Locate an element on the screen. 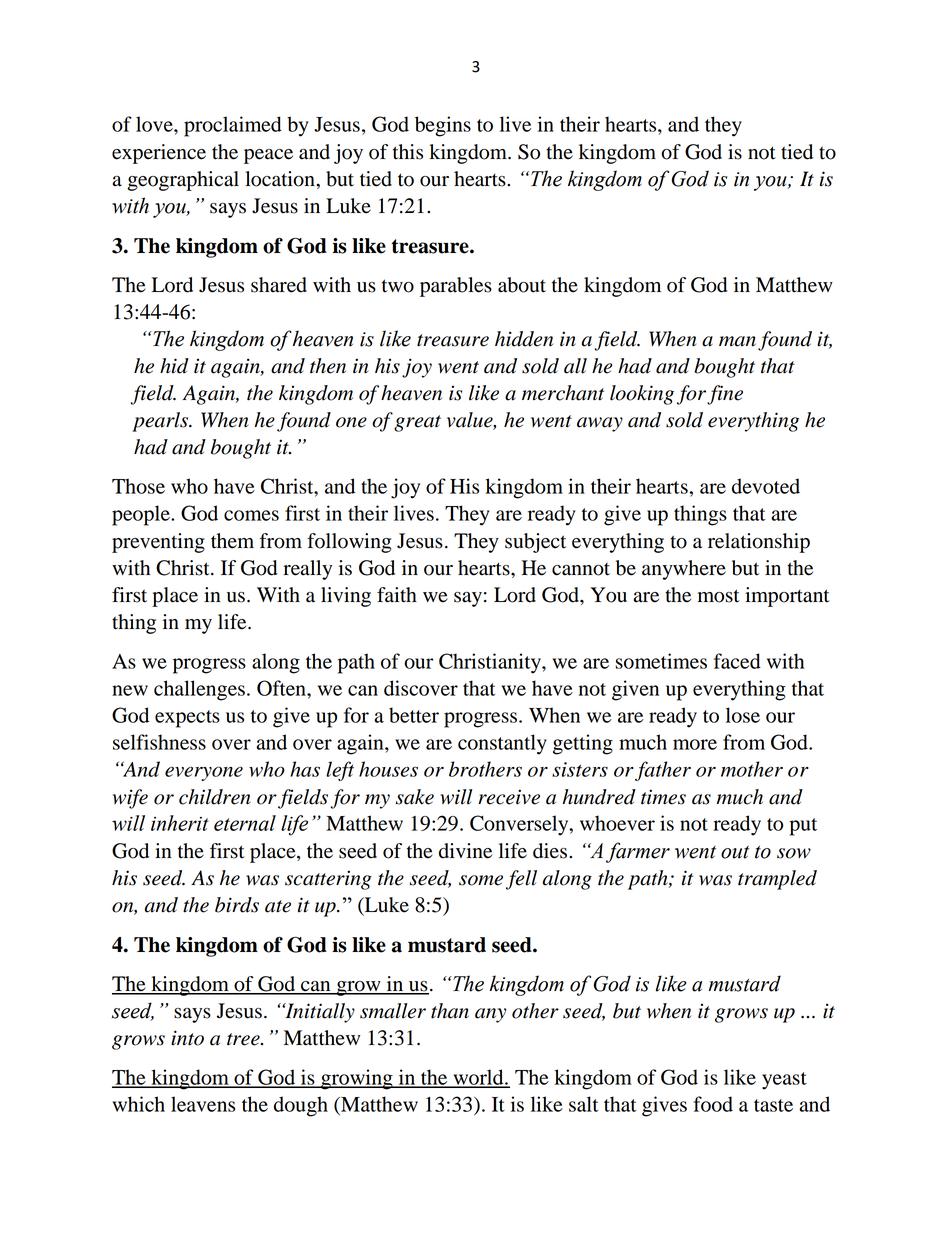 The height and width of the screenshot is (1233, 952). man is located at coordinates (737, 341).
